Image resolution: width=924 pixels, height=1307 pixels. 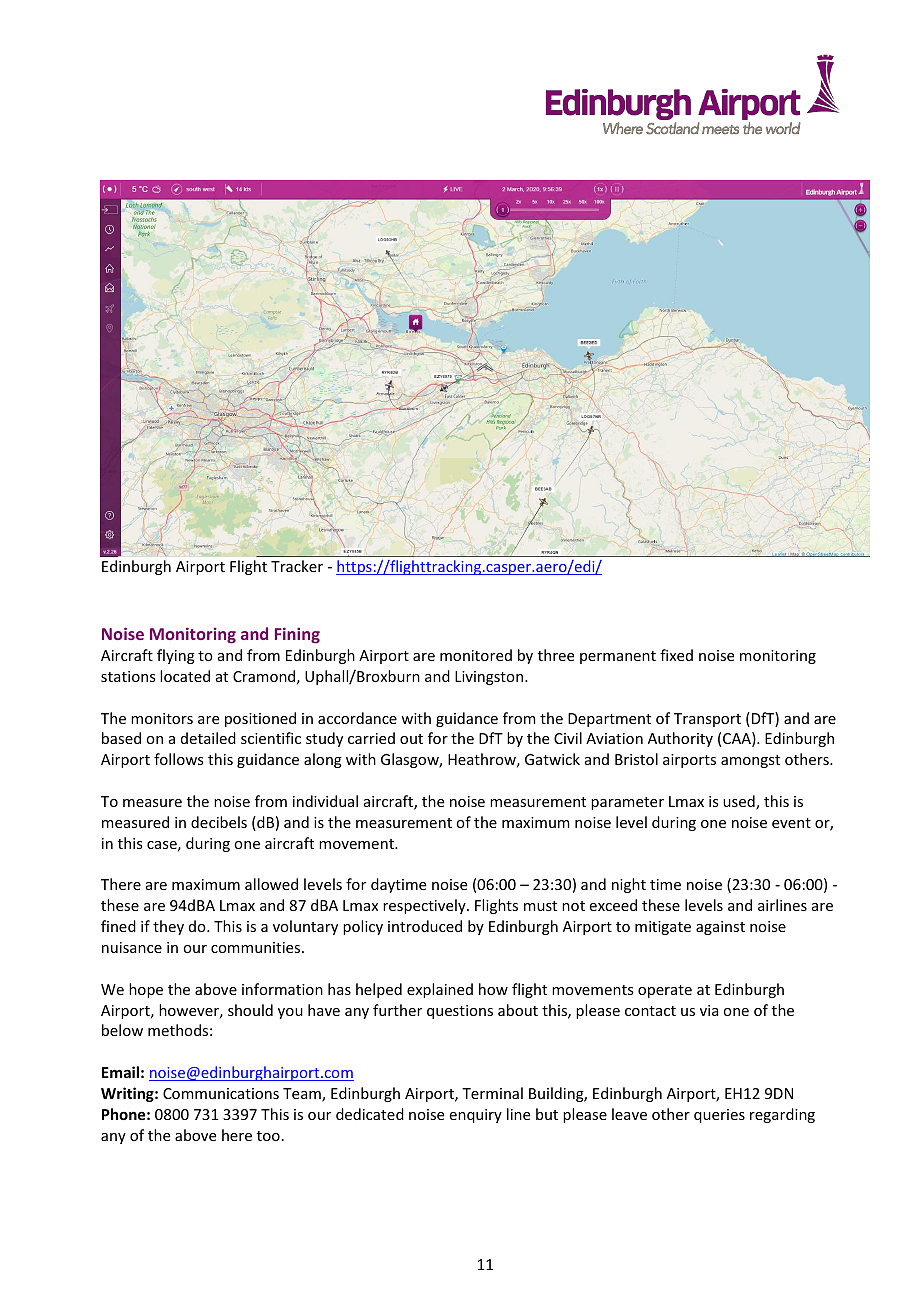 I want to click on carried, so click(x=371, y=738).
